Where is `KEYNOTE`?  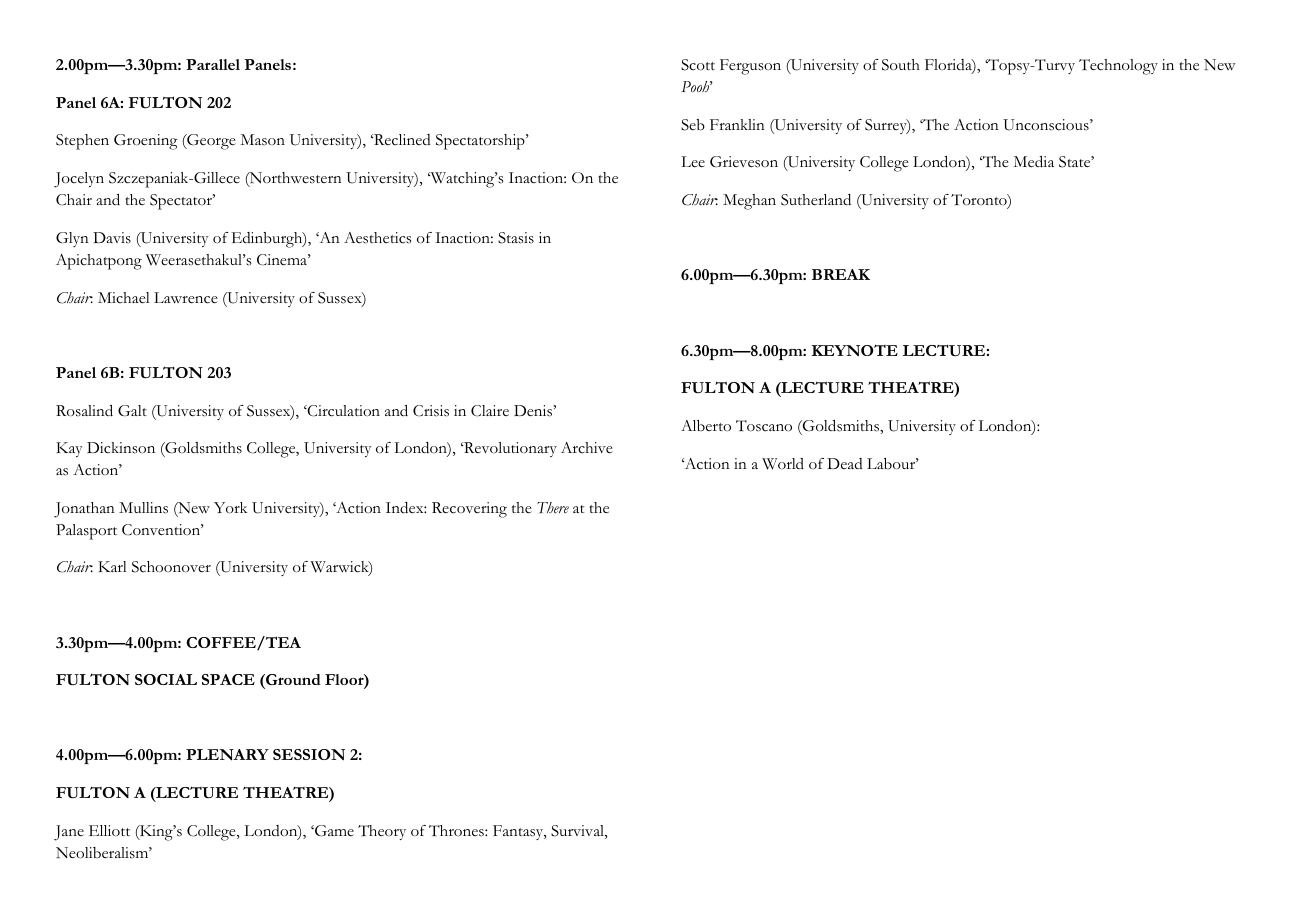 KEYNOTE is located at coordinates (855, 350).
